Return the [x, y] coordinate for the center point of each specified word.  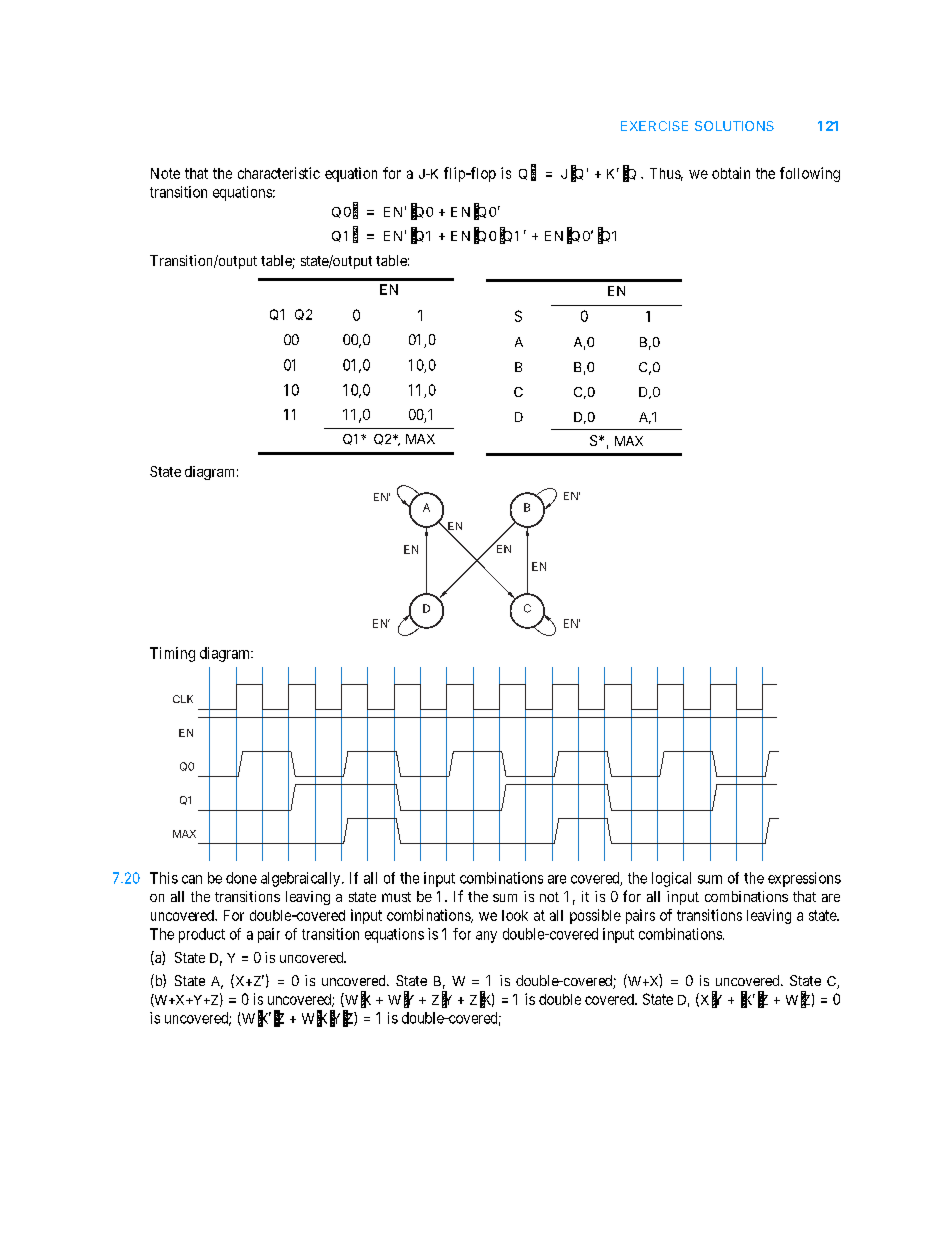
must [396, 897]
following [810, 174]
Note [165, 173]
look [515, 915]
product [202, 935]
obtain [731, 173]
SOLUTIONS [734, 126]
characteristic [279, 173]
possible [595, 916]
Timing [172, 654]
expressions [804, 879]
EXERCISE [654, 126]
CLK [183, 699]
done [241, 878]
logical [671, 879]
